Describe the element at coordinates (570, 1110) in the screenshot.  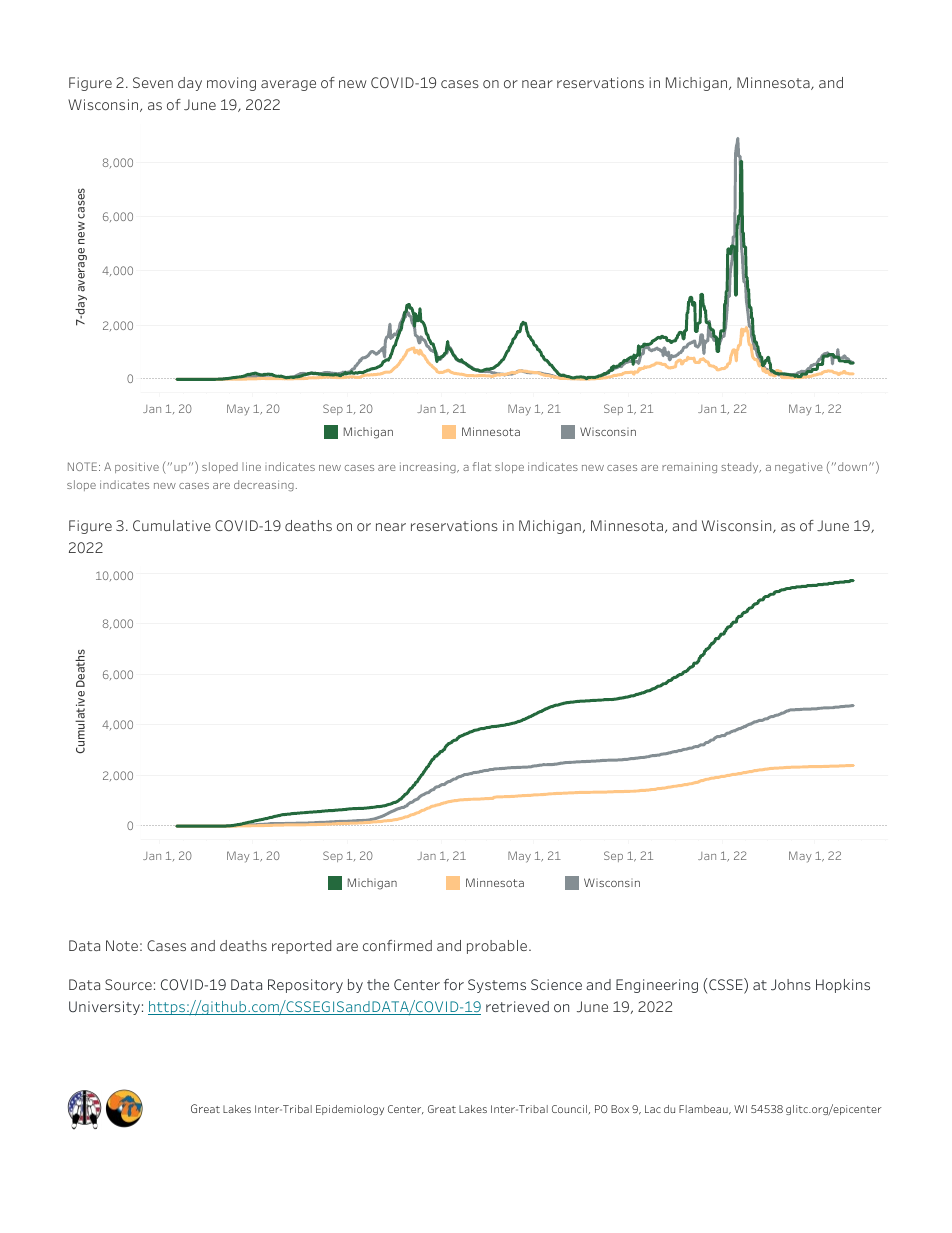
I see `Council` at that location.
